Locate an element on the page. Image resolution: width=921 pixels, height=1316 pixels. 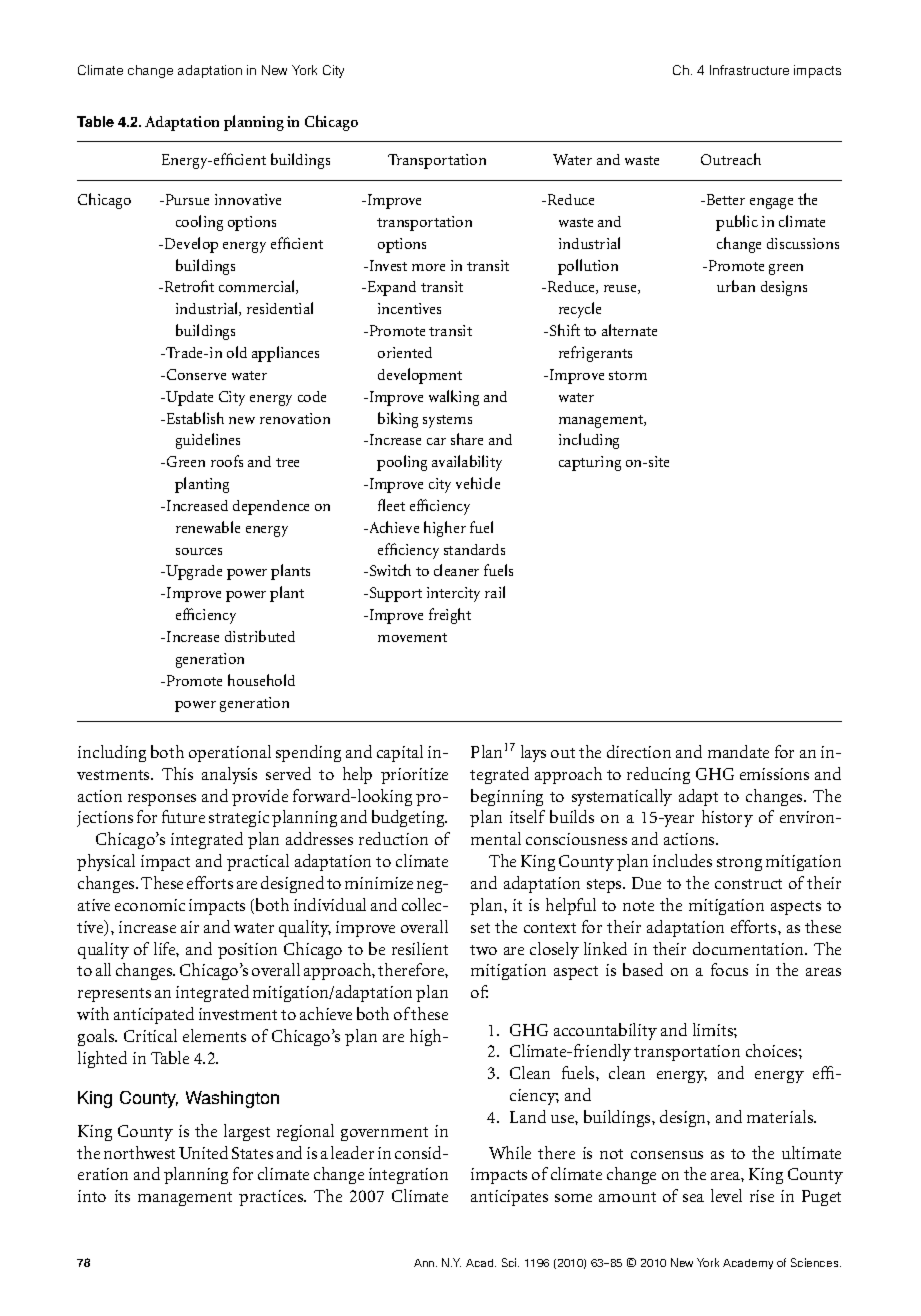
oriented is located at coordinates (405, 352).
